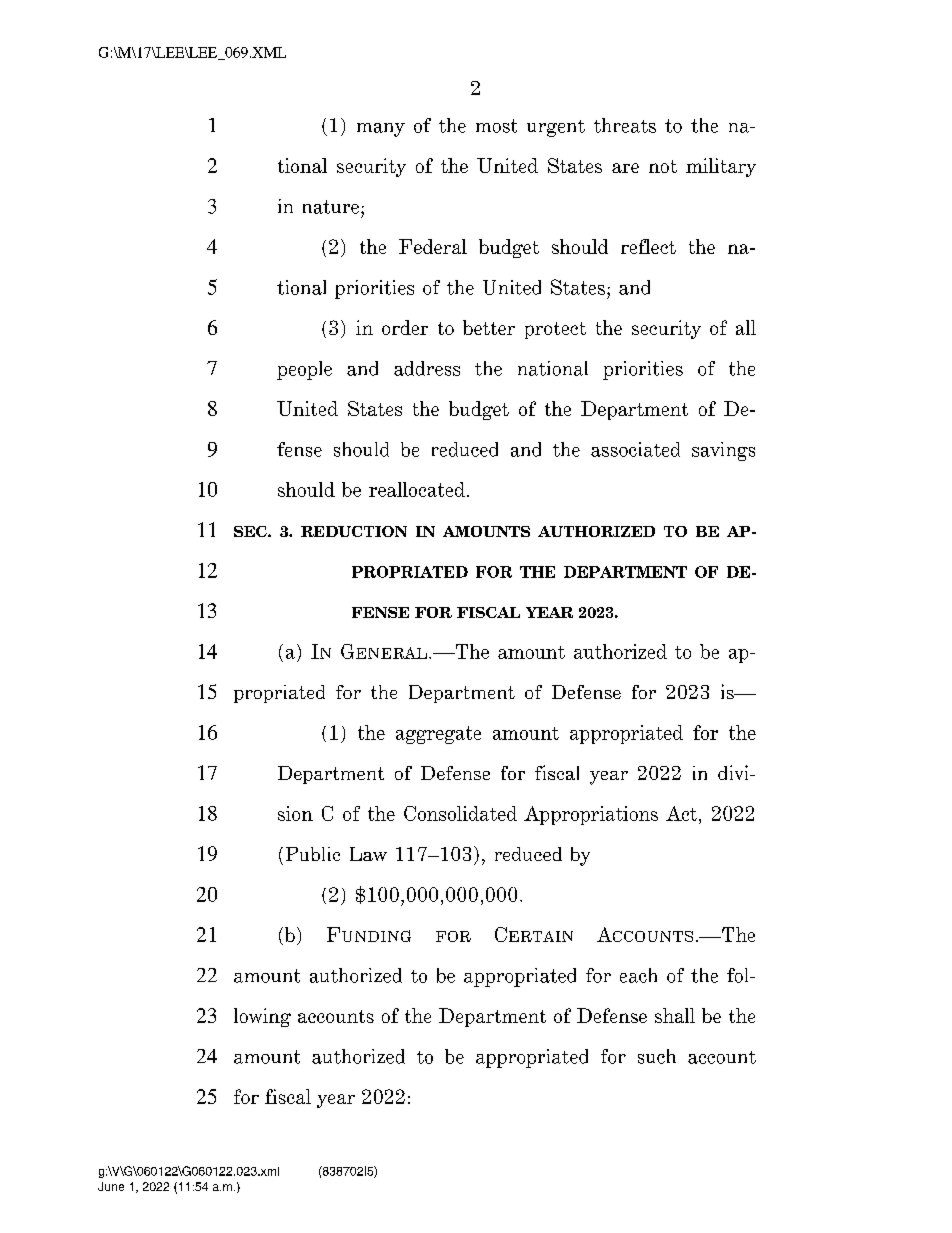 The height and width of the image is (1233, 952). What do you see at coordinates (111, 1186) in the image?
I see `June` at bounding box center [111, 1186].
